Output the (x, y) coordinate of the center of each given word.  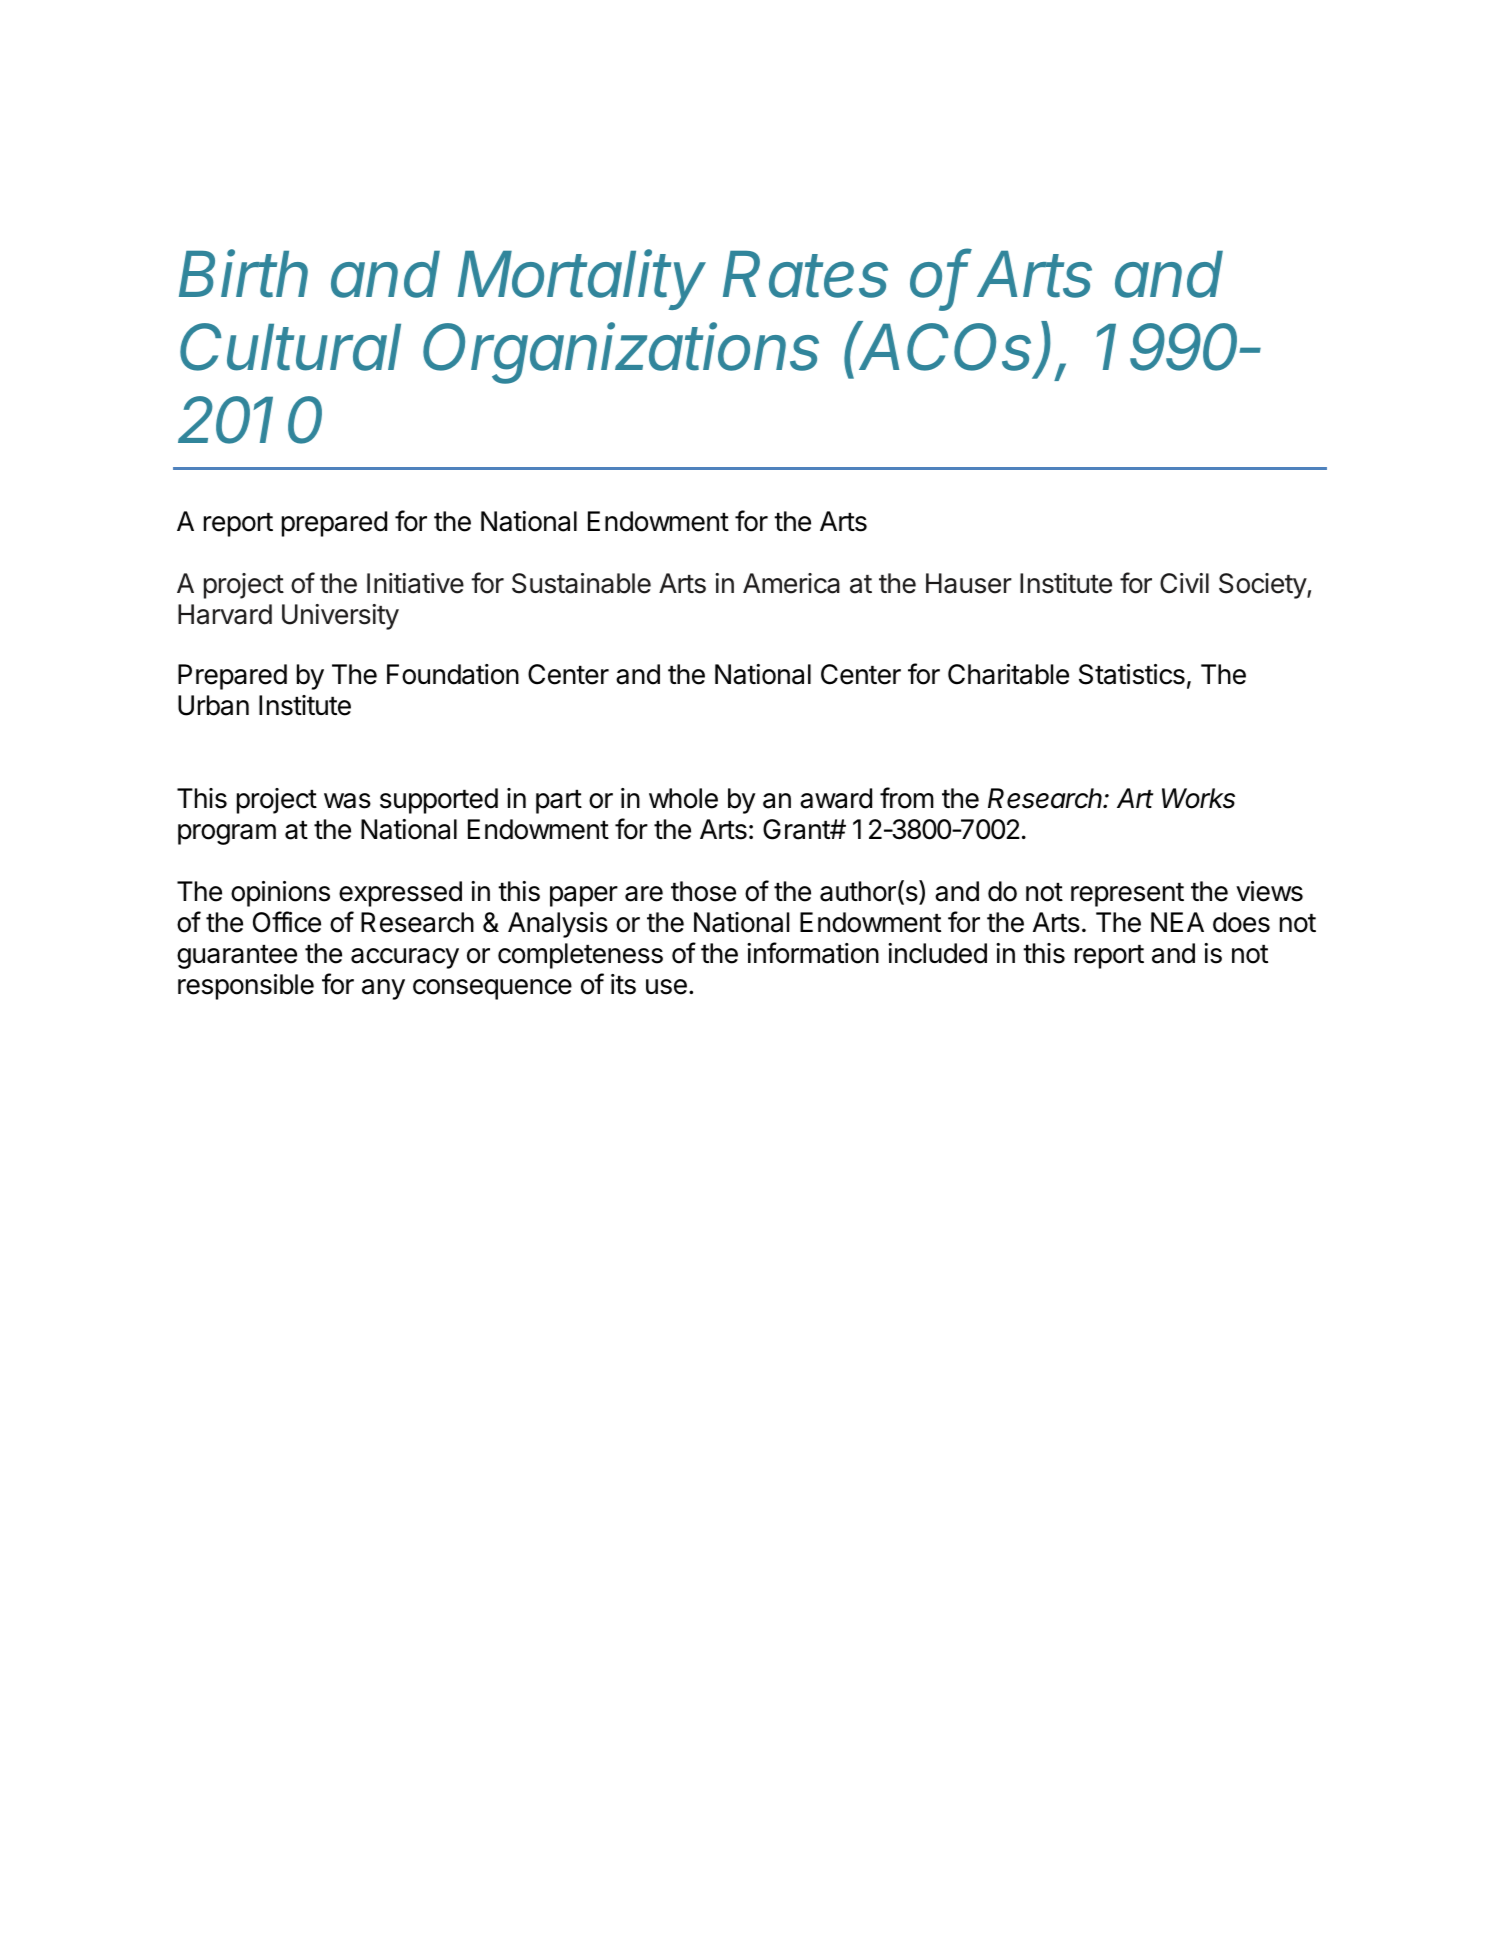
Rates (805, 274)
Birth (243, 273)
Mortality (582, 279)
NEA (1177, 922)
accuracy (405, 958)
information (813, 953)
